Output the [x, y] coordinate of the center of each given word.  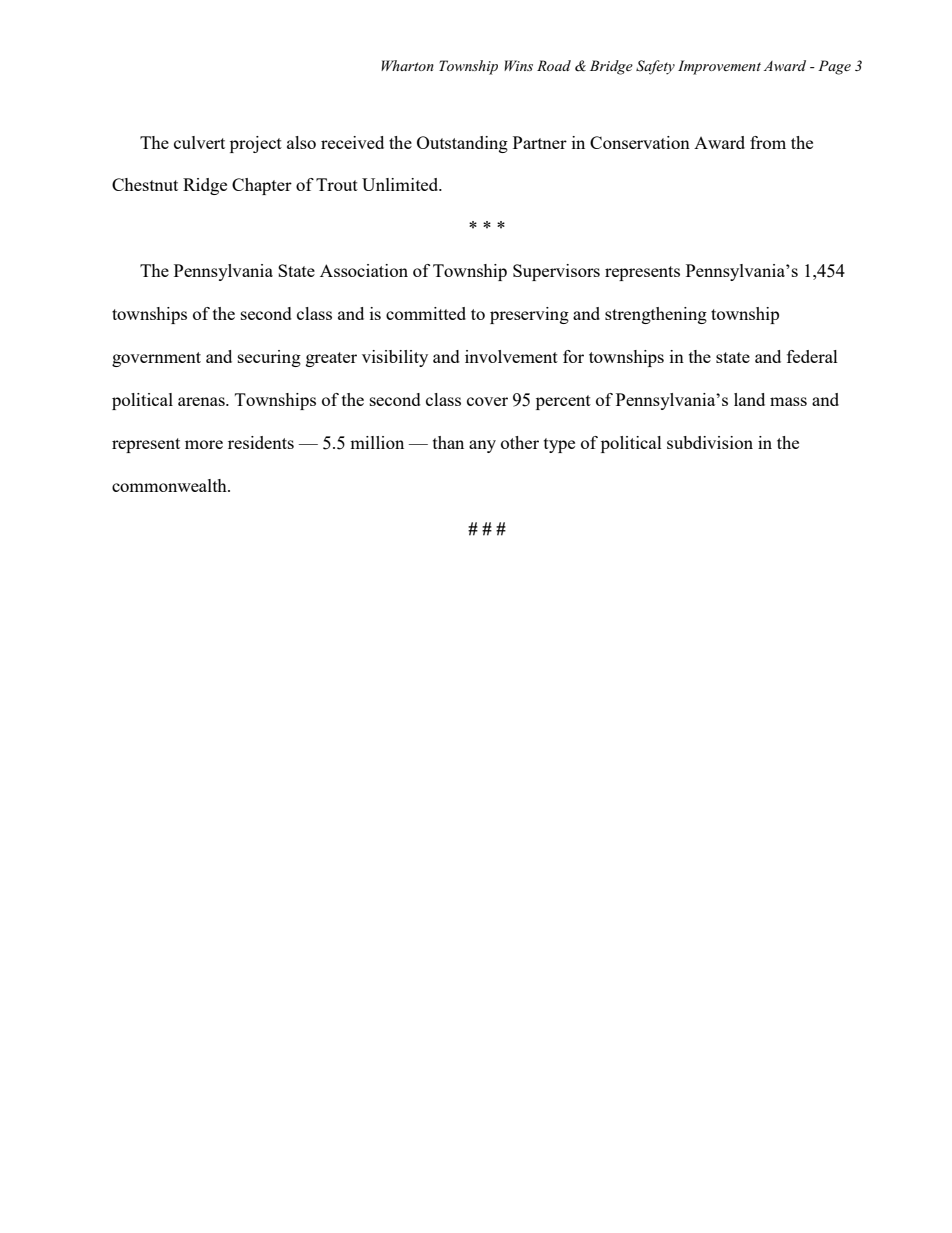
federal [812, 356]
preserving [529, 315]
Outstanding [462, 144]
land [749, 399]
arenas [202, 401]
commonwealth [170, 485]
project [256, 144]
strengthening [656, 315]
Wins [518, 65]
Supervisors [556, 272]
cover [487, 401]
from [768, 142]
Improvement [719, 67]
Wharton [407, 65]
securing [269, 358]
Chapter [262, 186]
